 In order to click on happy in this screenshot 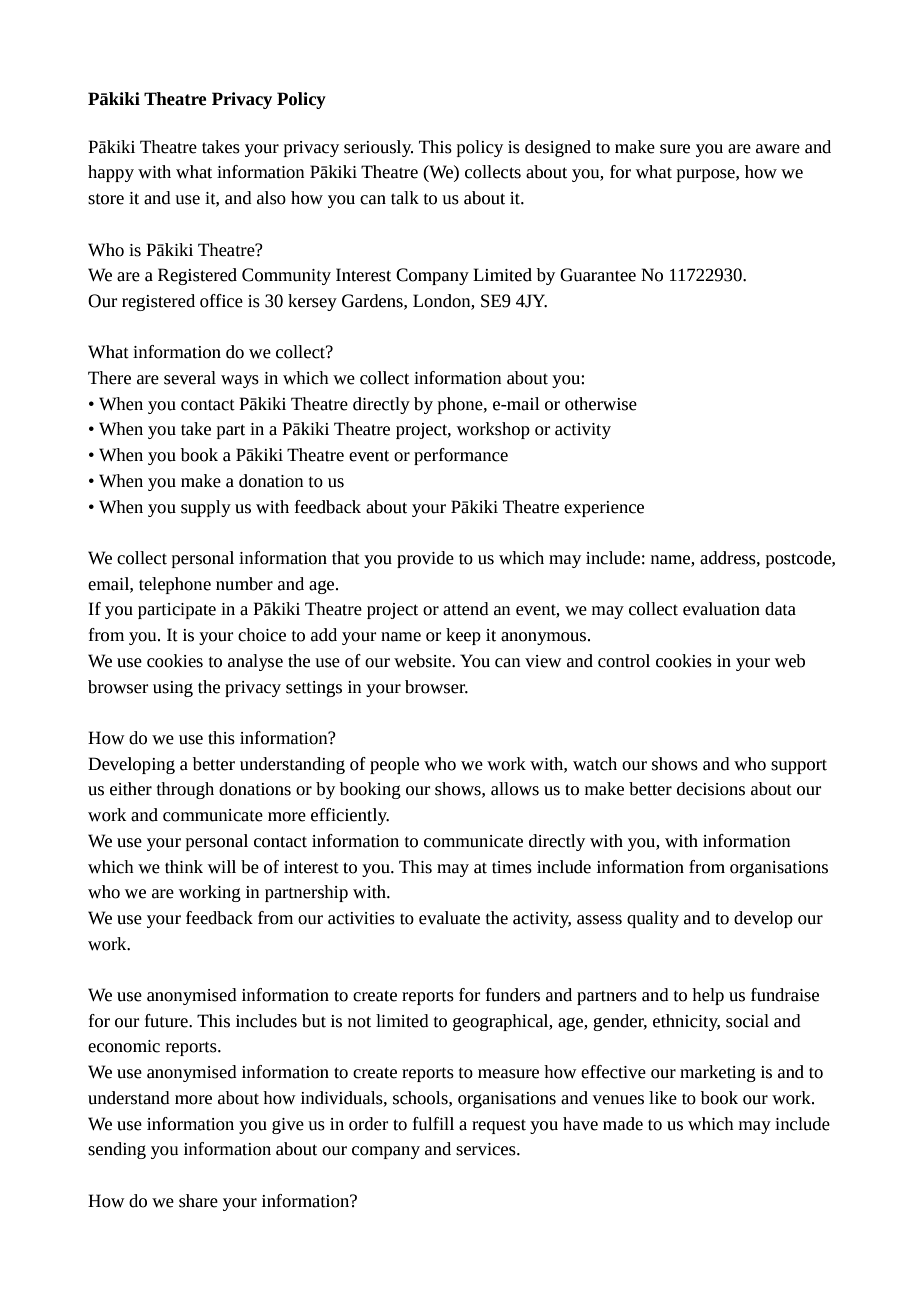, I will do `click(111, 173)`.
